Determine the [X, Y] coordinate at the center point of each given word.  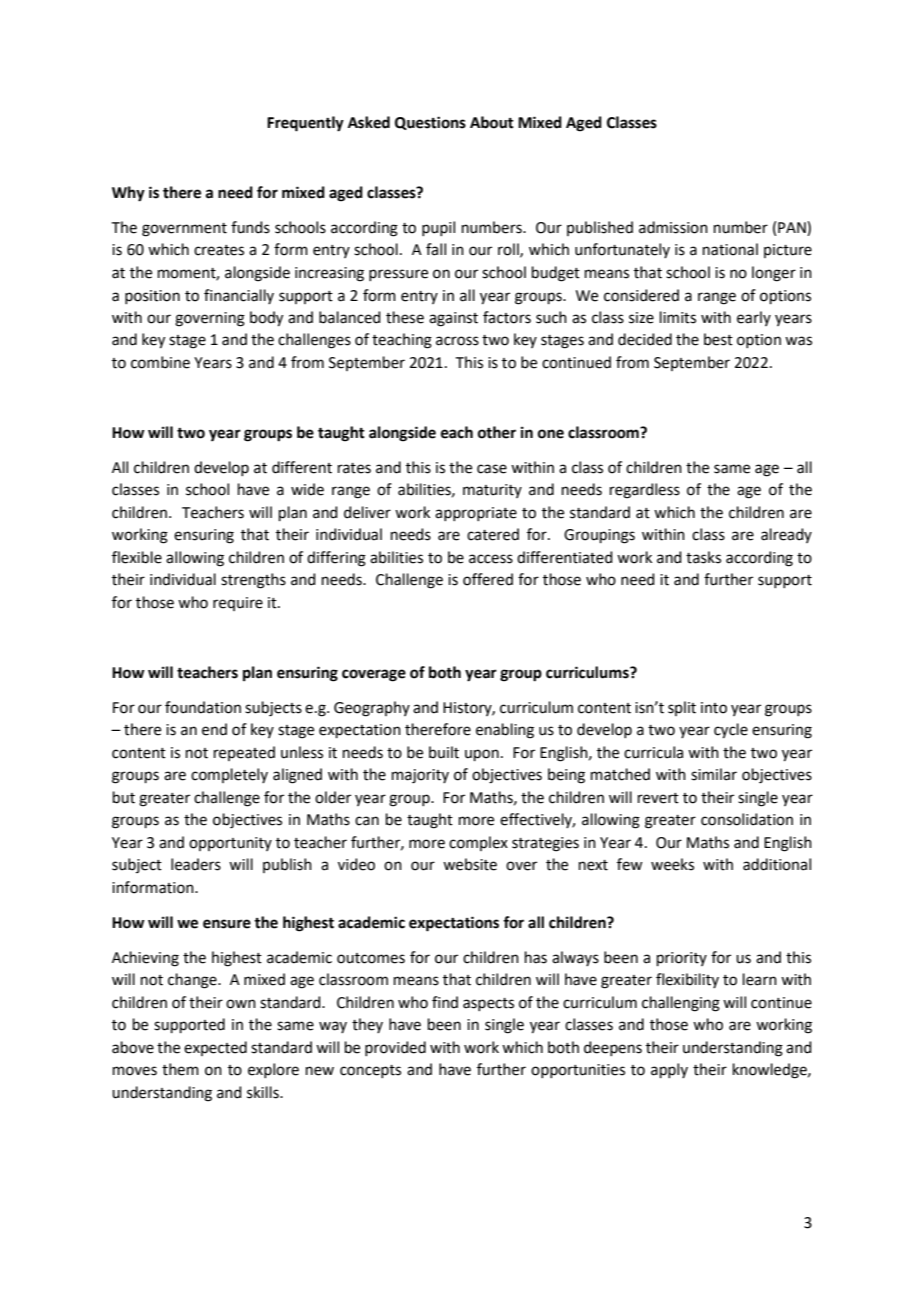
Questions [430, 123]
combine [160, 362]
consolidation [747, 819]
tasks [703, 557]
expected [215, 1048]
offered [488, 579]
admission [673, 227]
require [238, 604]
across [457, 341]
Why [128, 194]
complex [478, 843]
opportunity [230, 844]
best [718, 339]
